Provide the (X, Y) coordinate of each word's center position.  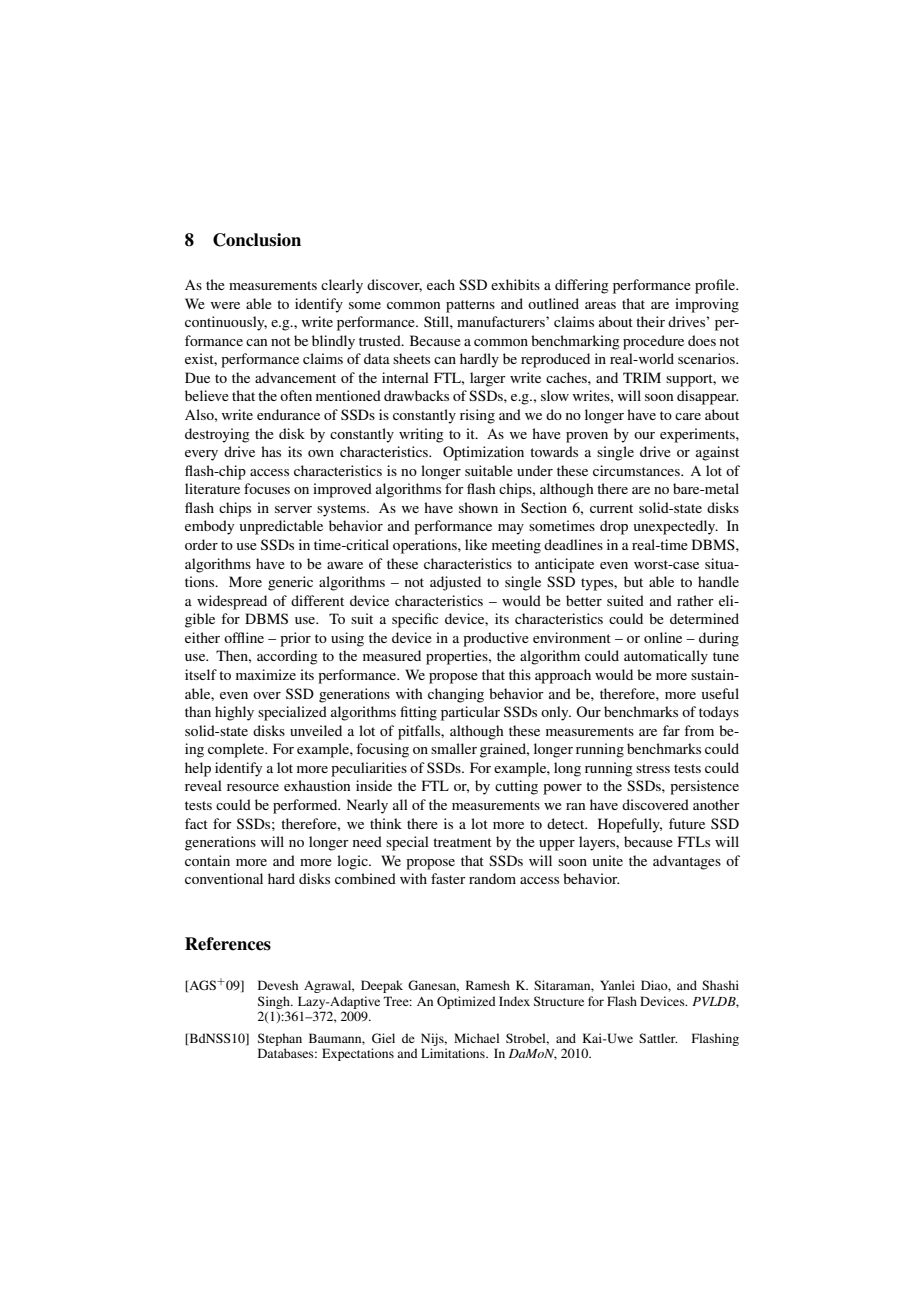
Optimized (466, 1002)
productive (496, 639)
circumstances (637, 470)
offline (244, 637)
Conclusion (257, 240)
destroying (217, 435)
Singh (275, 1002)
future (687, 823)
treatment (462, 842)
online (663, 637)
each (441, 284)
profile (716, 286)
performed (306, 806)
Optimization (483, 453)
